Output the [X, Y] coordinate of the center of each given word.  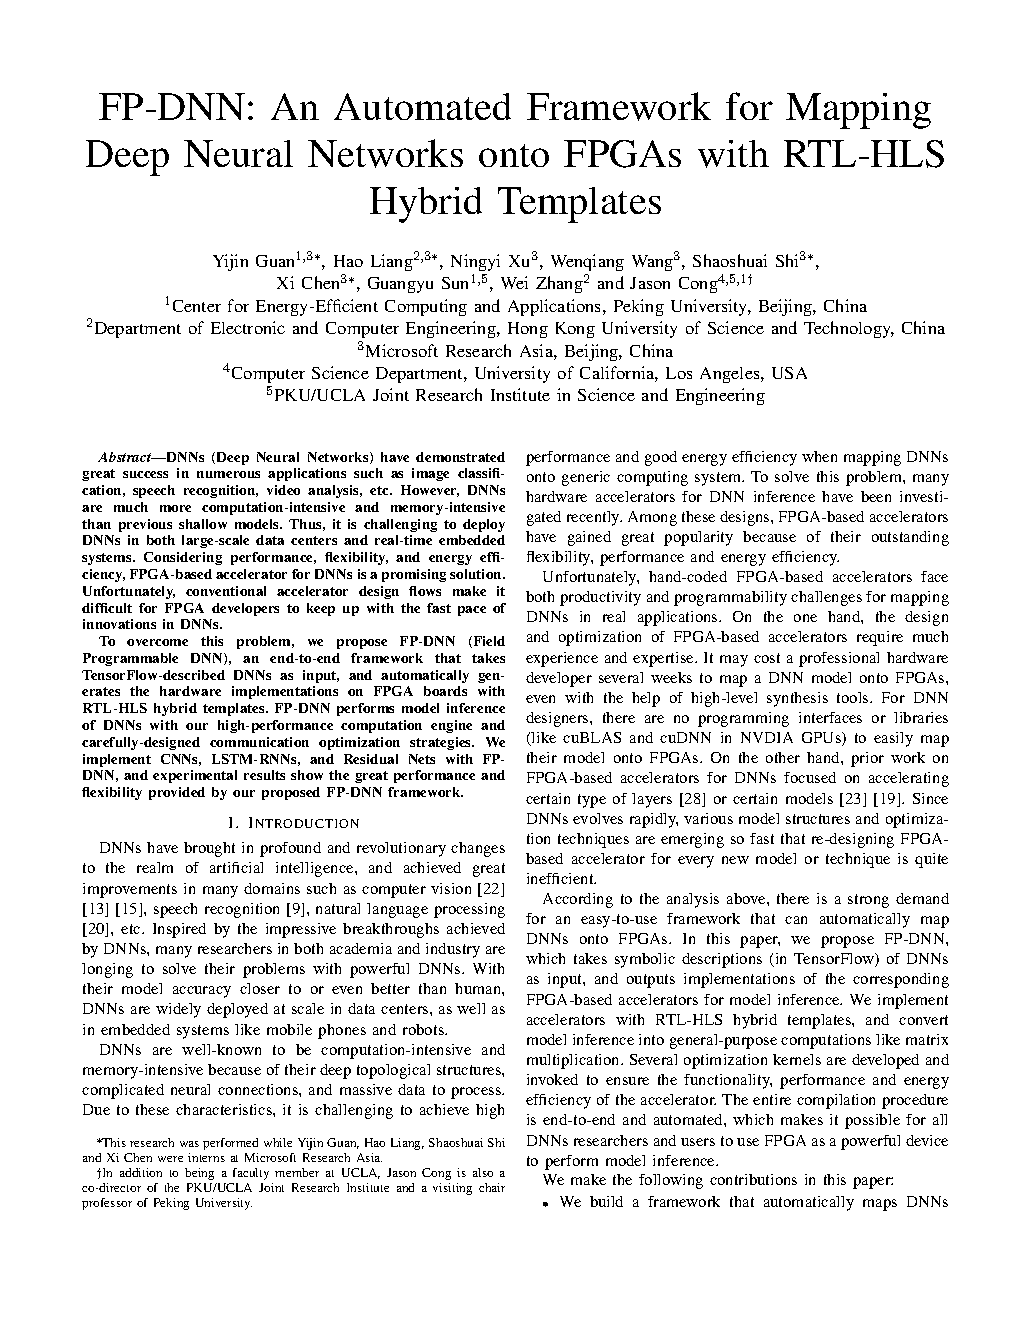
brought [209, 849]
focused [810, 777]
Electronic [248, 327]
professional [839, 659]
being [199, 1174]
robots [424, 1029]
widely [178, 1010]
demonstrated [460, 457]
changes [478, 849]
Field [488, 642]
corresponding [901, 980]
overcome [157, 642]
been [876, 496]
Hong [528, 330]
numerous [228, 474]
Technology [849, 329]
